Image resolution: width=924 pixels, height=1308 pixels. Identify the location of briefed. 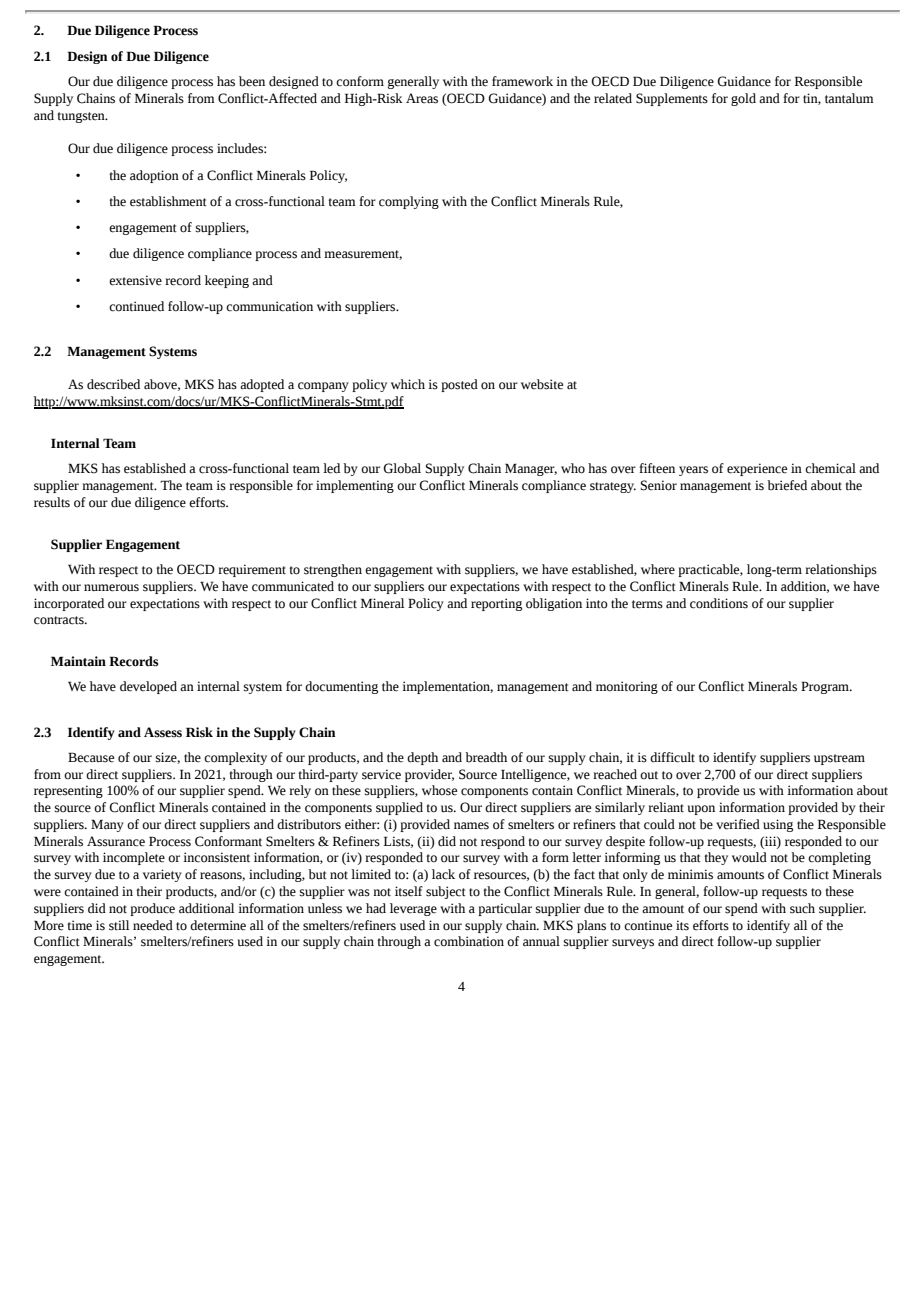
(787, 485).
